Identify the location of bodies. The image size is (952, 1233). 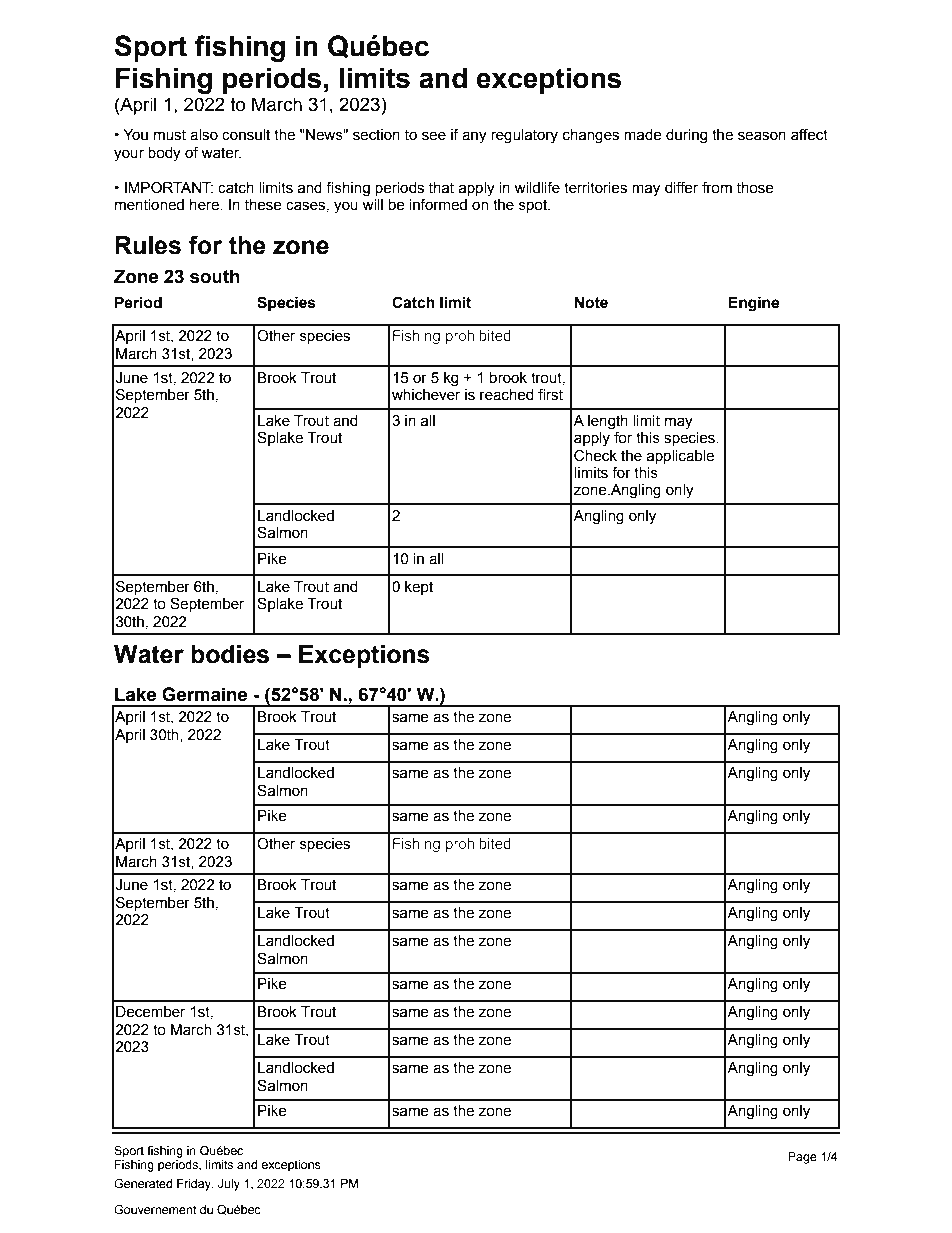
(230, 654).
